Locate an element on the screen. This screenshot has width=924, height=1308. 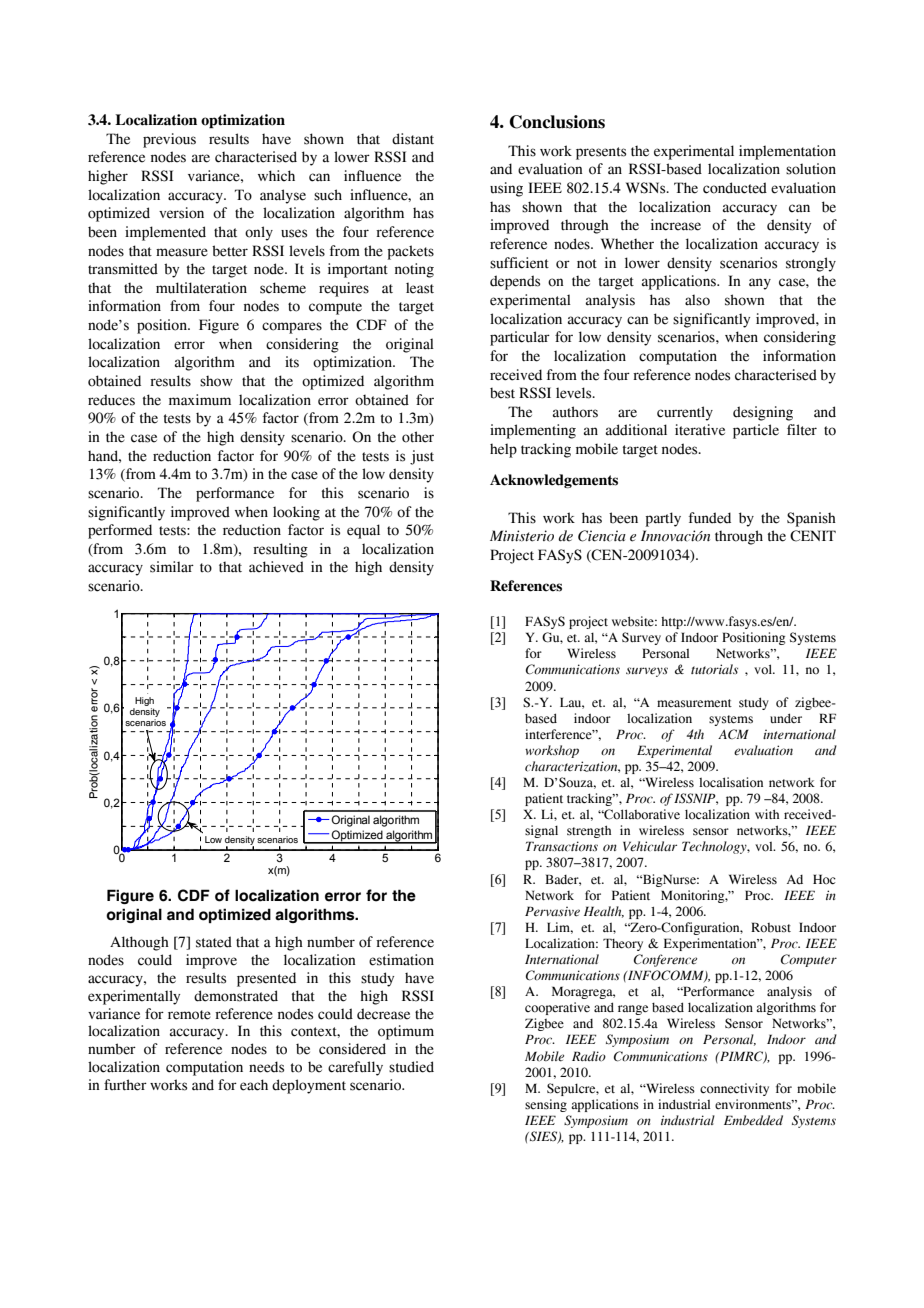
each is located at coordinates (254, 1085).
